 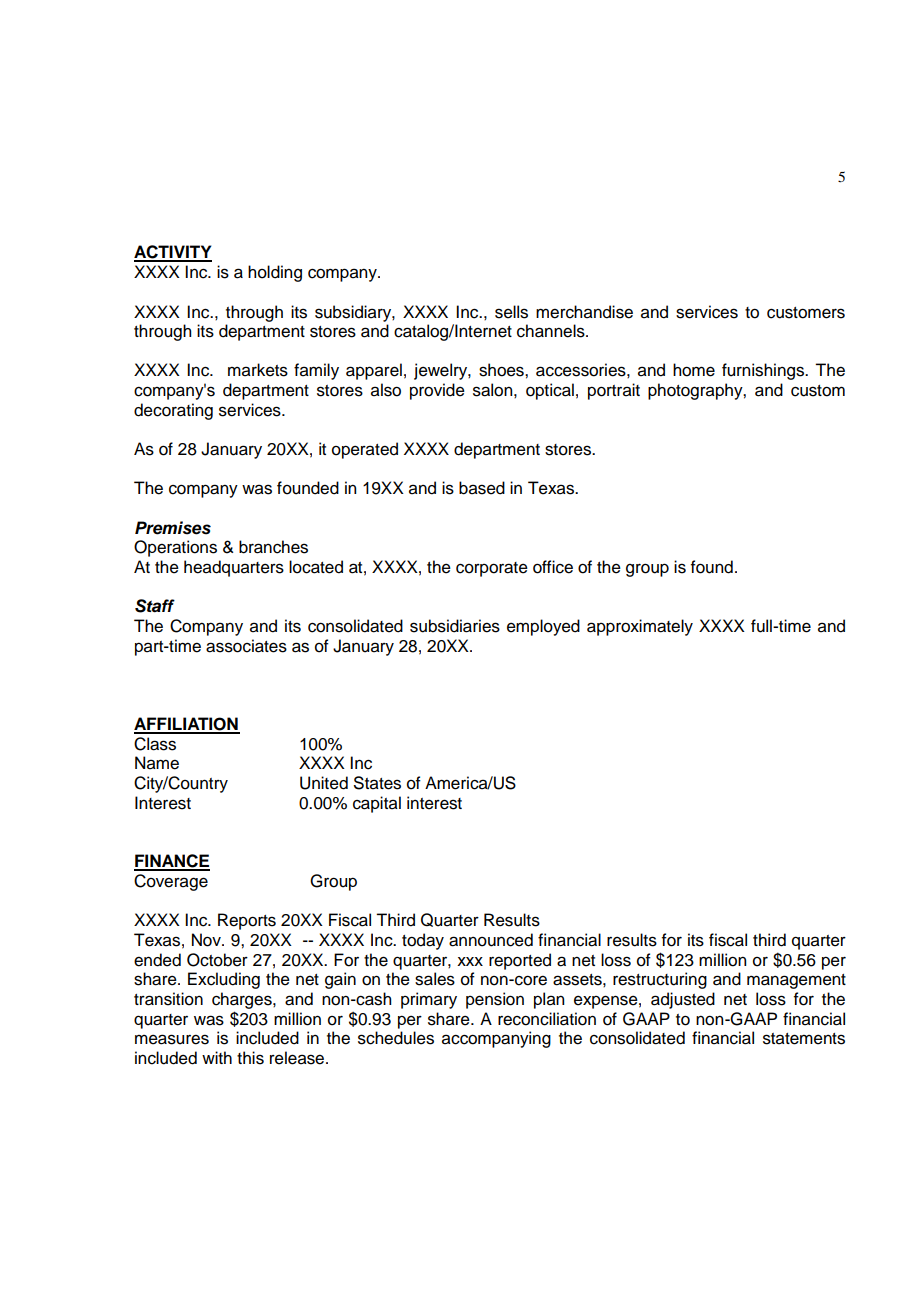 I want to click on furnishings, so click(x=764, y=371).
